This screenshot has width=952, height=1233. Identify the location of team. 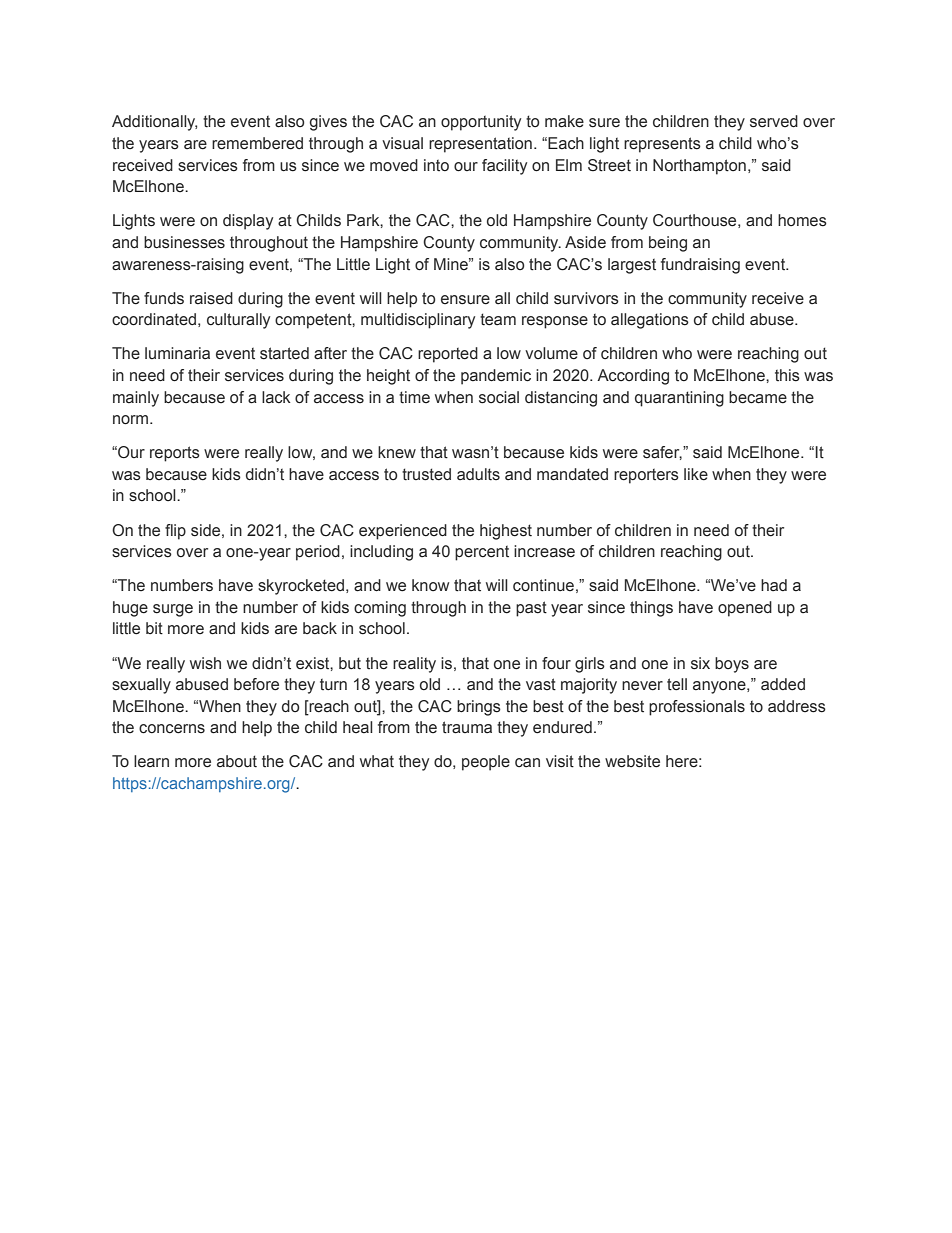
(498, 319).
